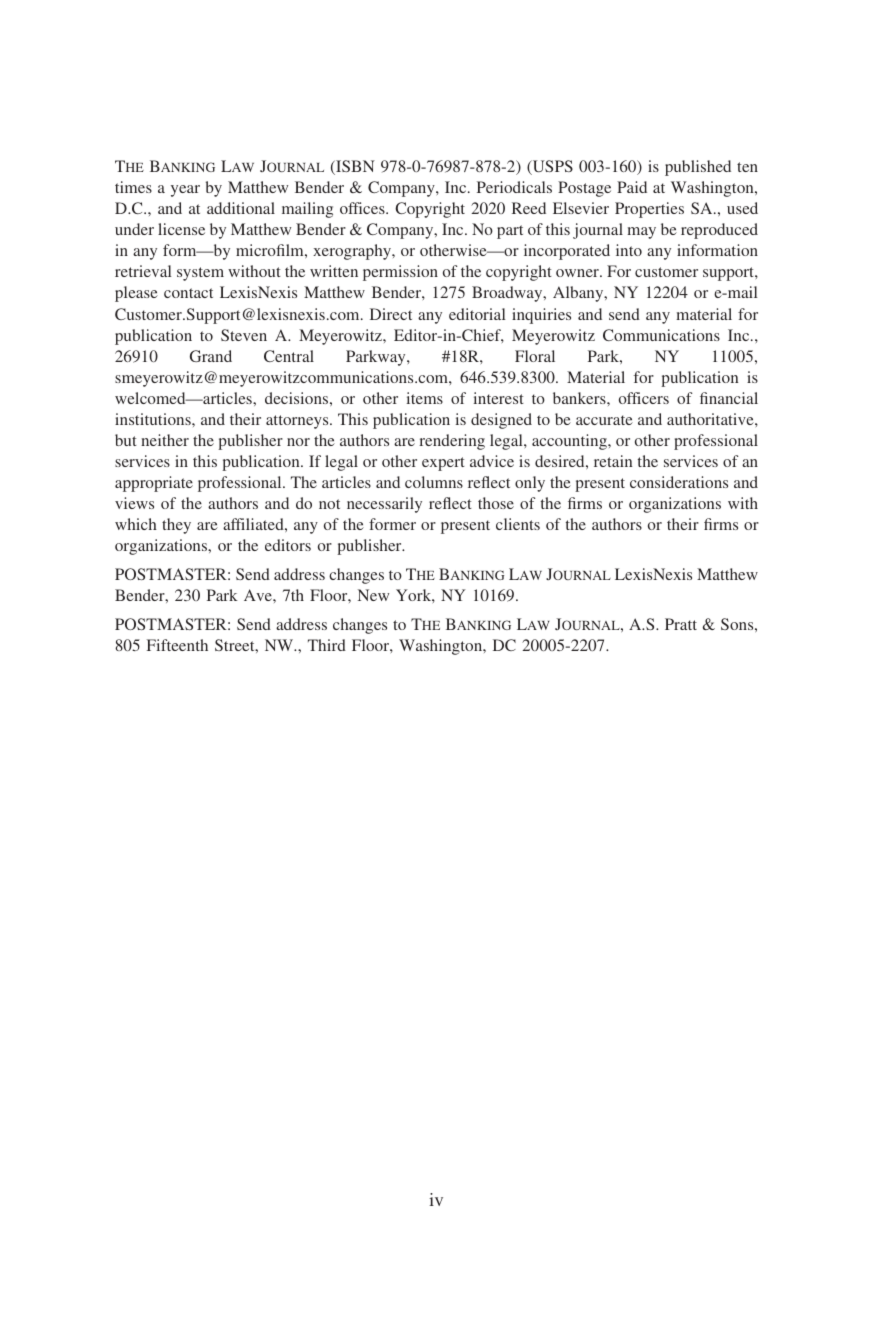 This screenshot has height=1328, width=896. I want to click on year, so click(185, 191).
